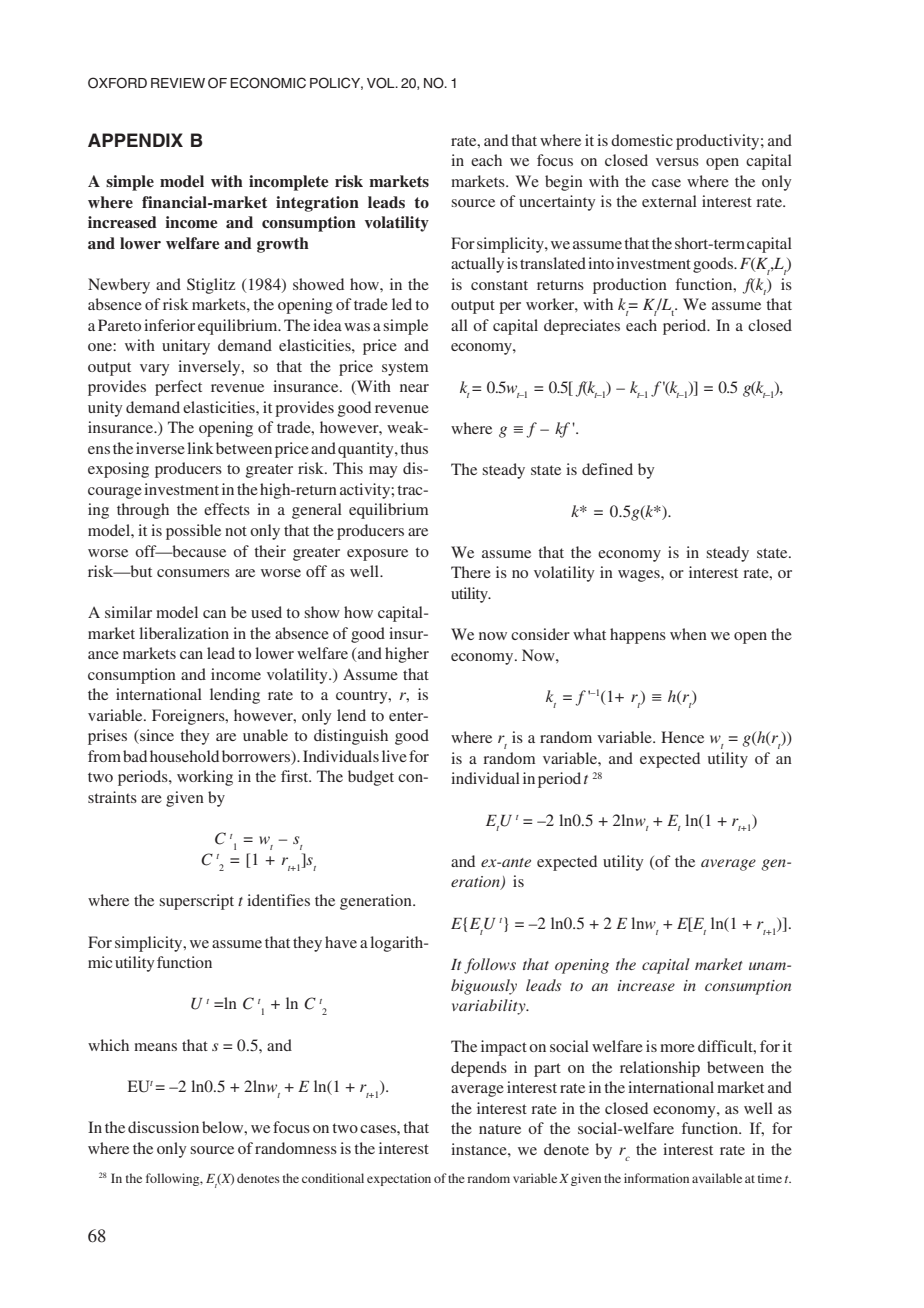  Describe the element at coordinates (564, 183) in the page. I see `begin` at that location.
